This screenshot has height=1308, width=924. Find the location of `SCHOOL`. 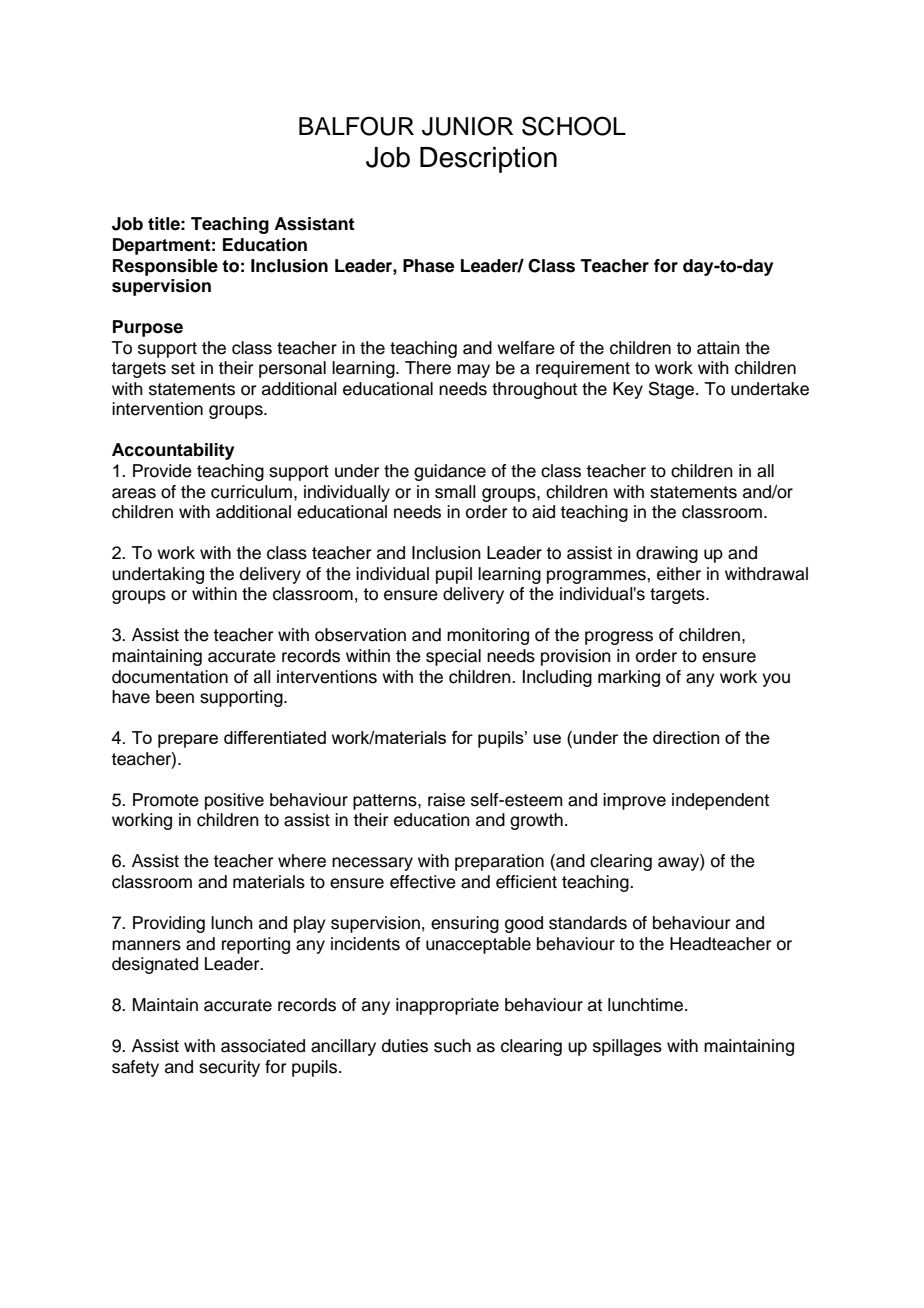

SCHOOL is located at coordinates (574, 126).
